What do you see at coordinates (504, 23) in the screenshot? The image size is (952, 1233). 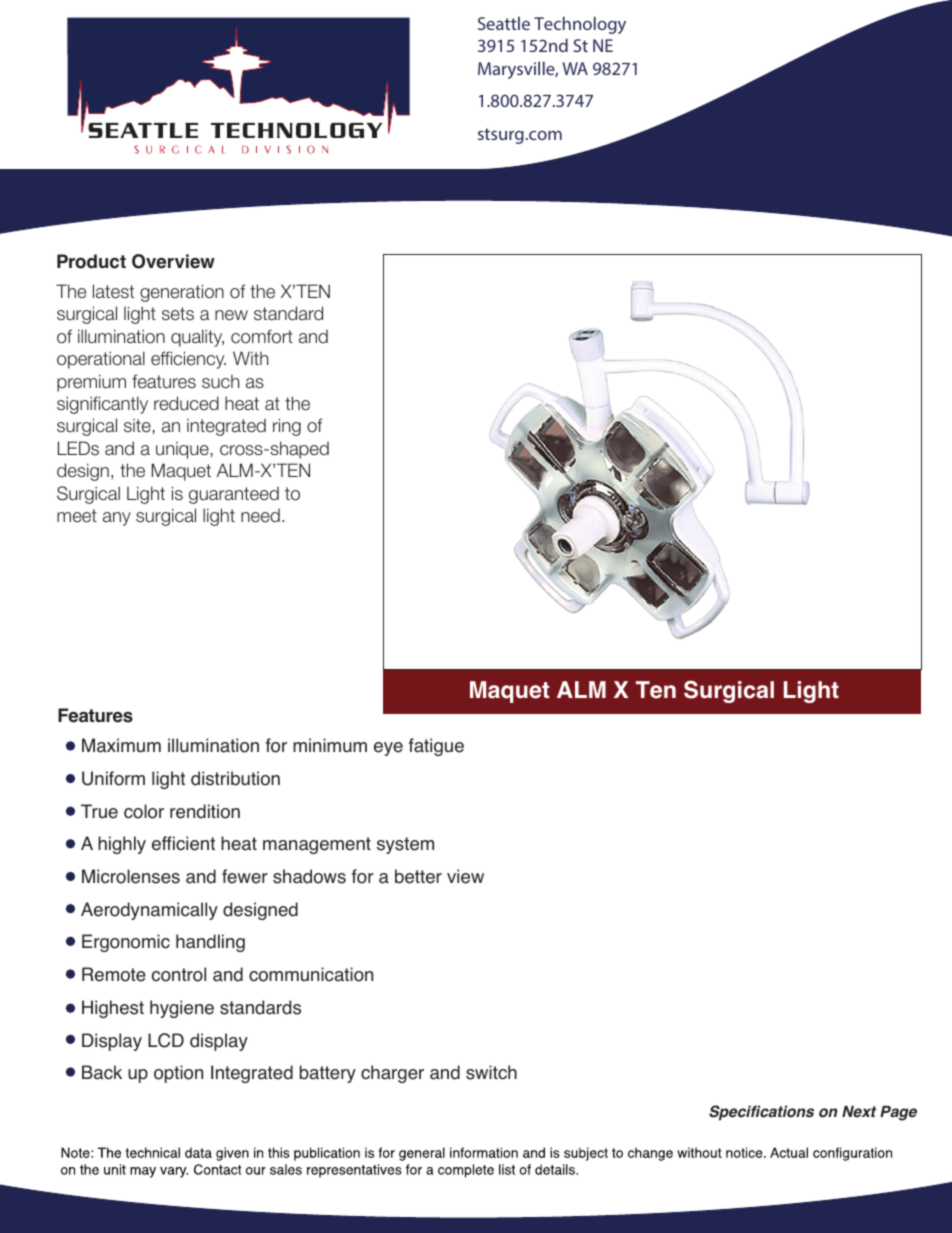 I see `Seattle` at bounding box center [504, 23].
